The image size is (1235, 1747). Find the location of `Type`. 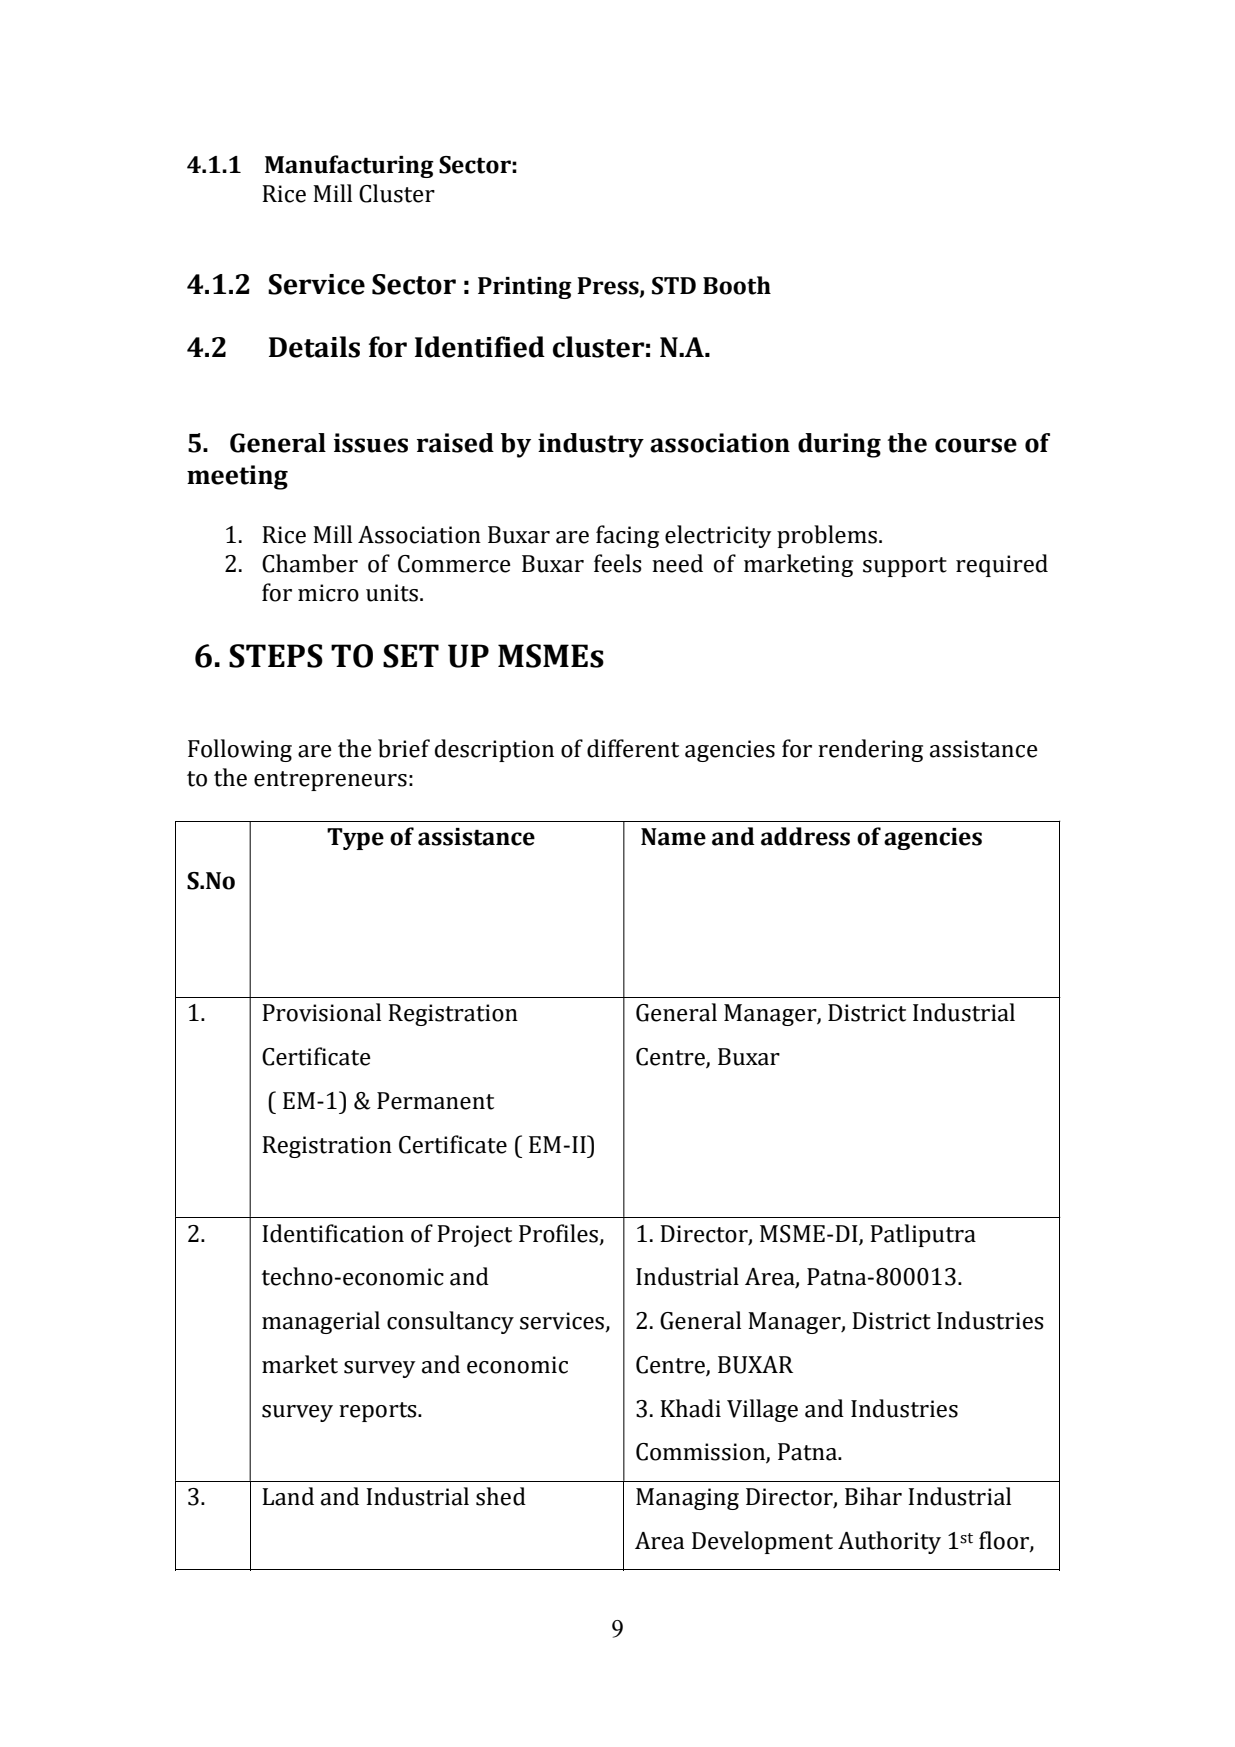

Type is located at coordinates (355, 839).
